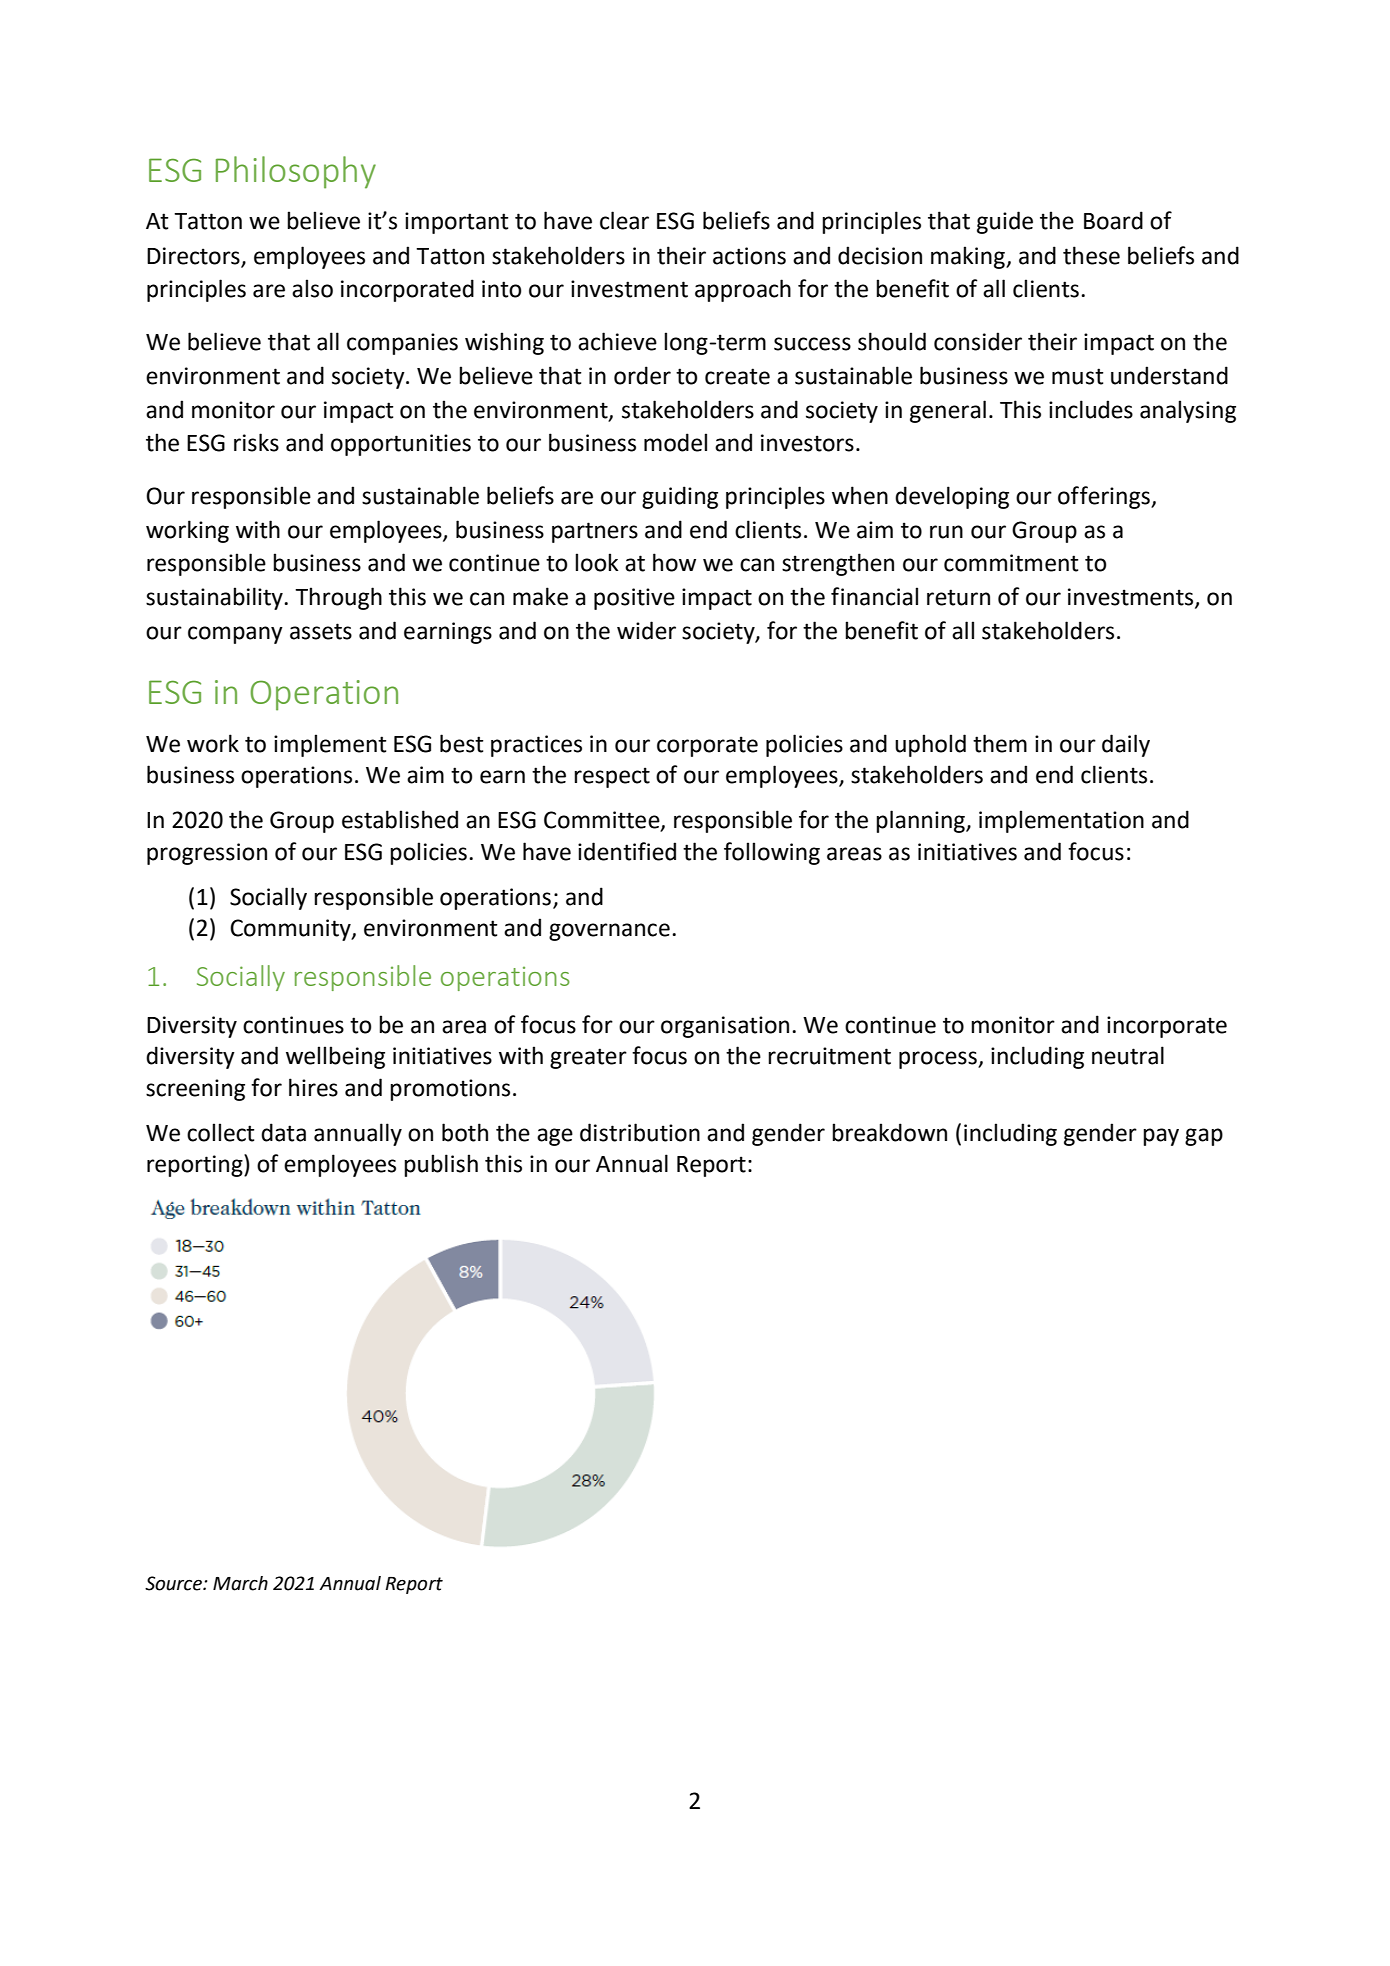 This screenshot has width=1390, height=1966. I want to click on planning, so click(921, 821).
